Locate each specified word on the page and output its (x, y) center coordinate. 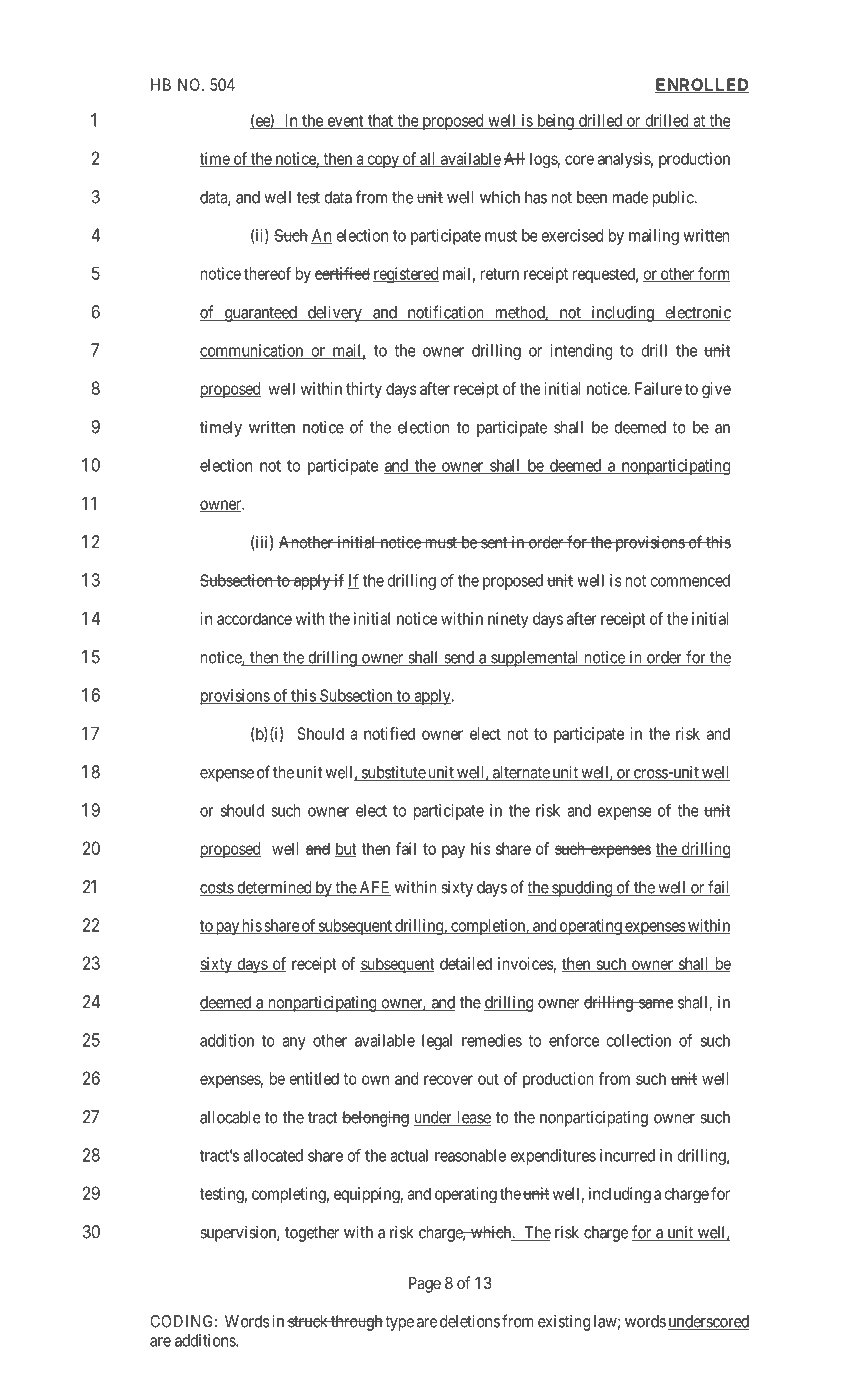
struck (308, 1321)
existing (564, 1323)
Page (425, 1285)
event (345, 122)
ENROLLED (702, 85)
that (380, 121)
